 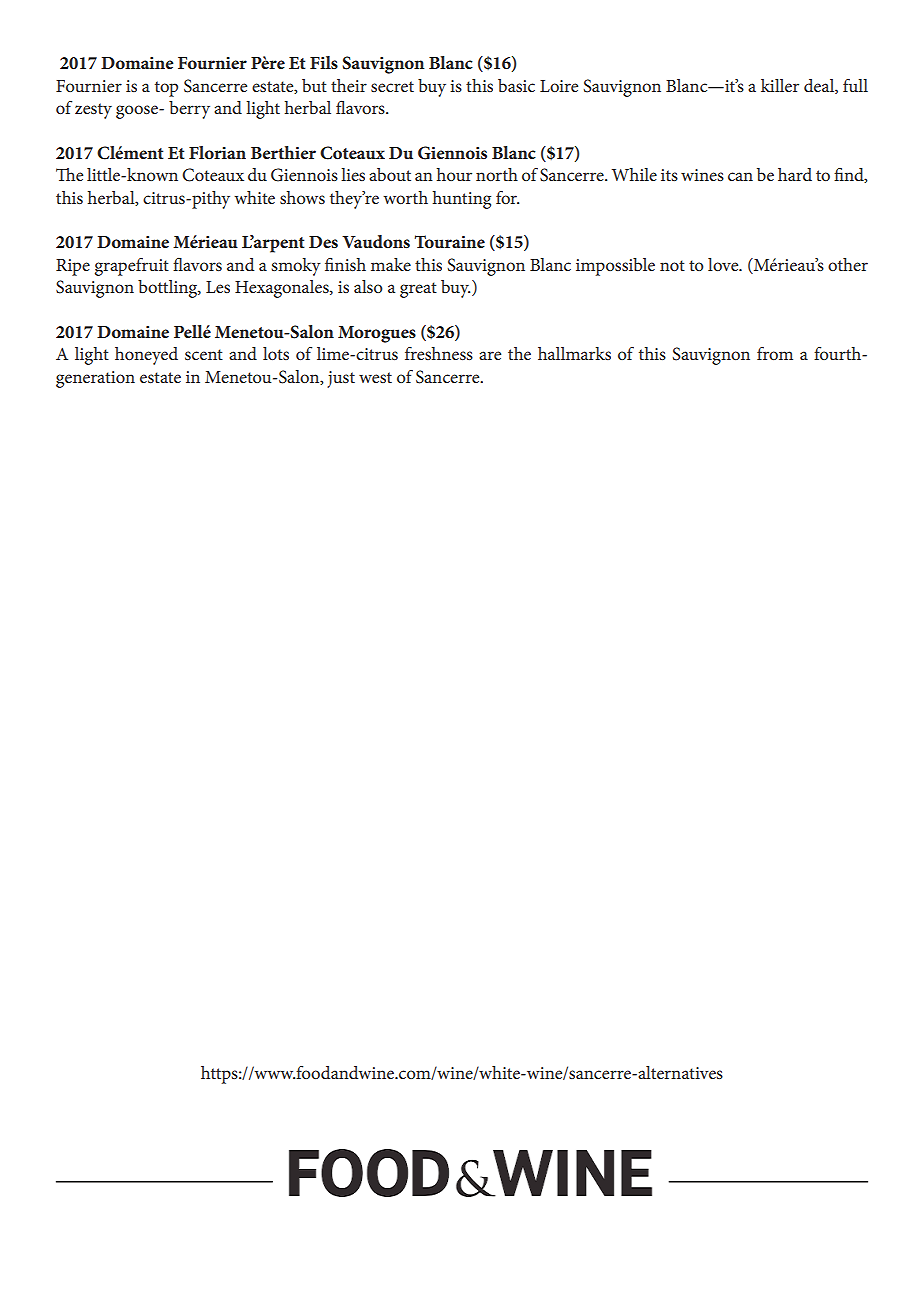 I want to click on top, so click(x=166, y=89).
